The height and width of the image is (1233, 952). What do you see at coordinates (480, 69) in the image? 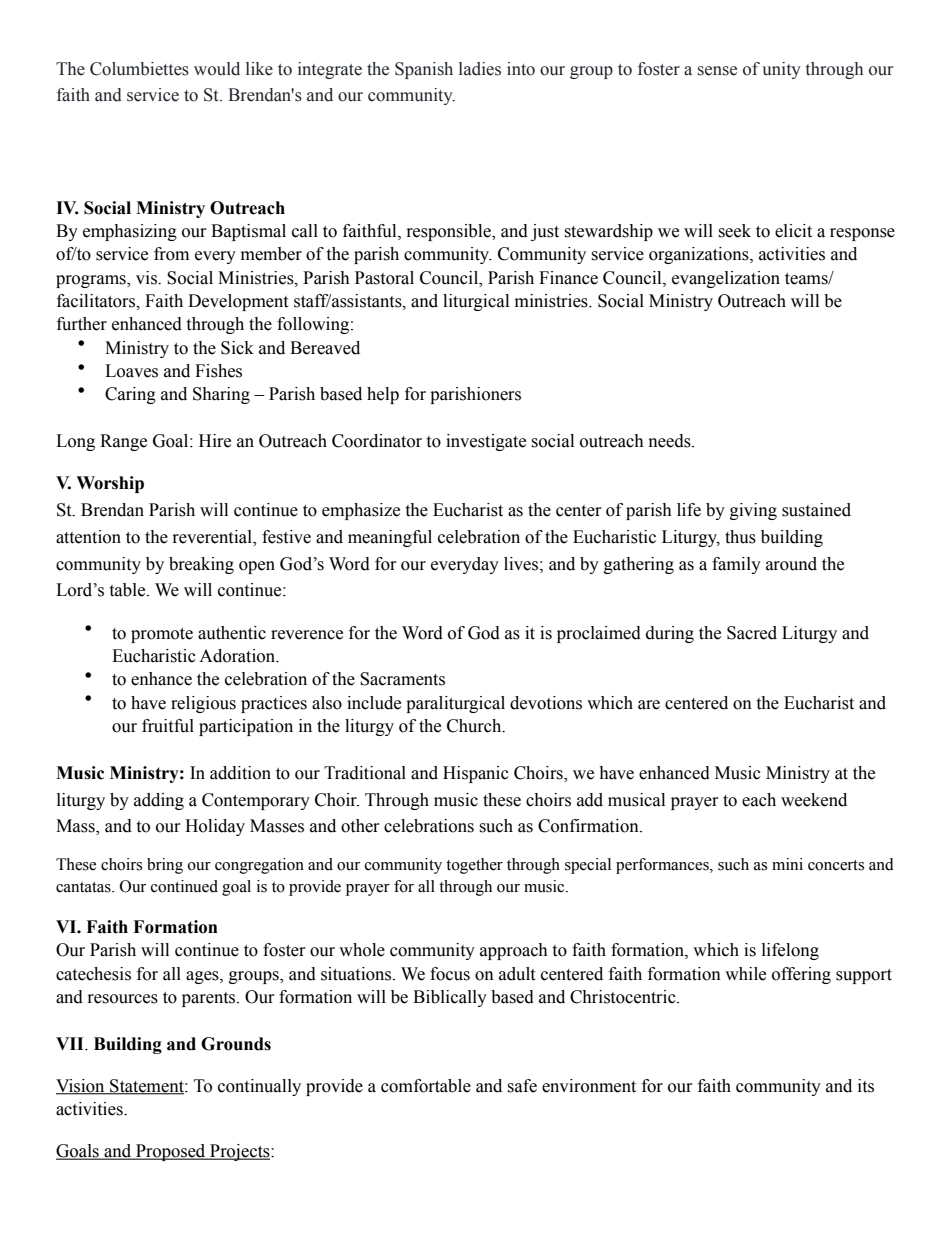
I see `ladies` at bounding box center [480, 69].
